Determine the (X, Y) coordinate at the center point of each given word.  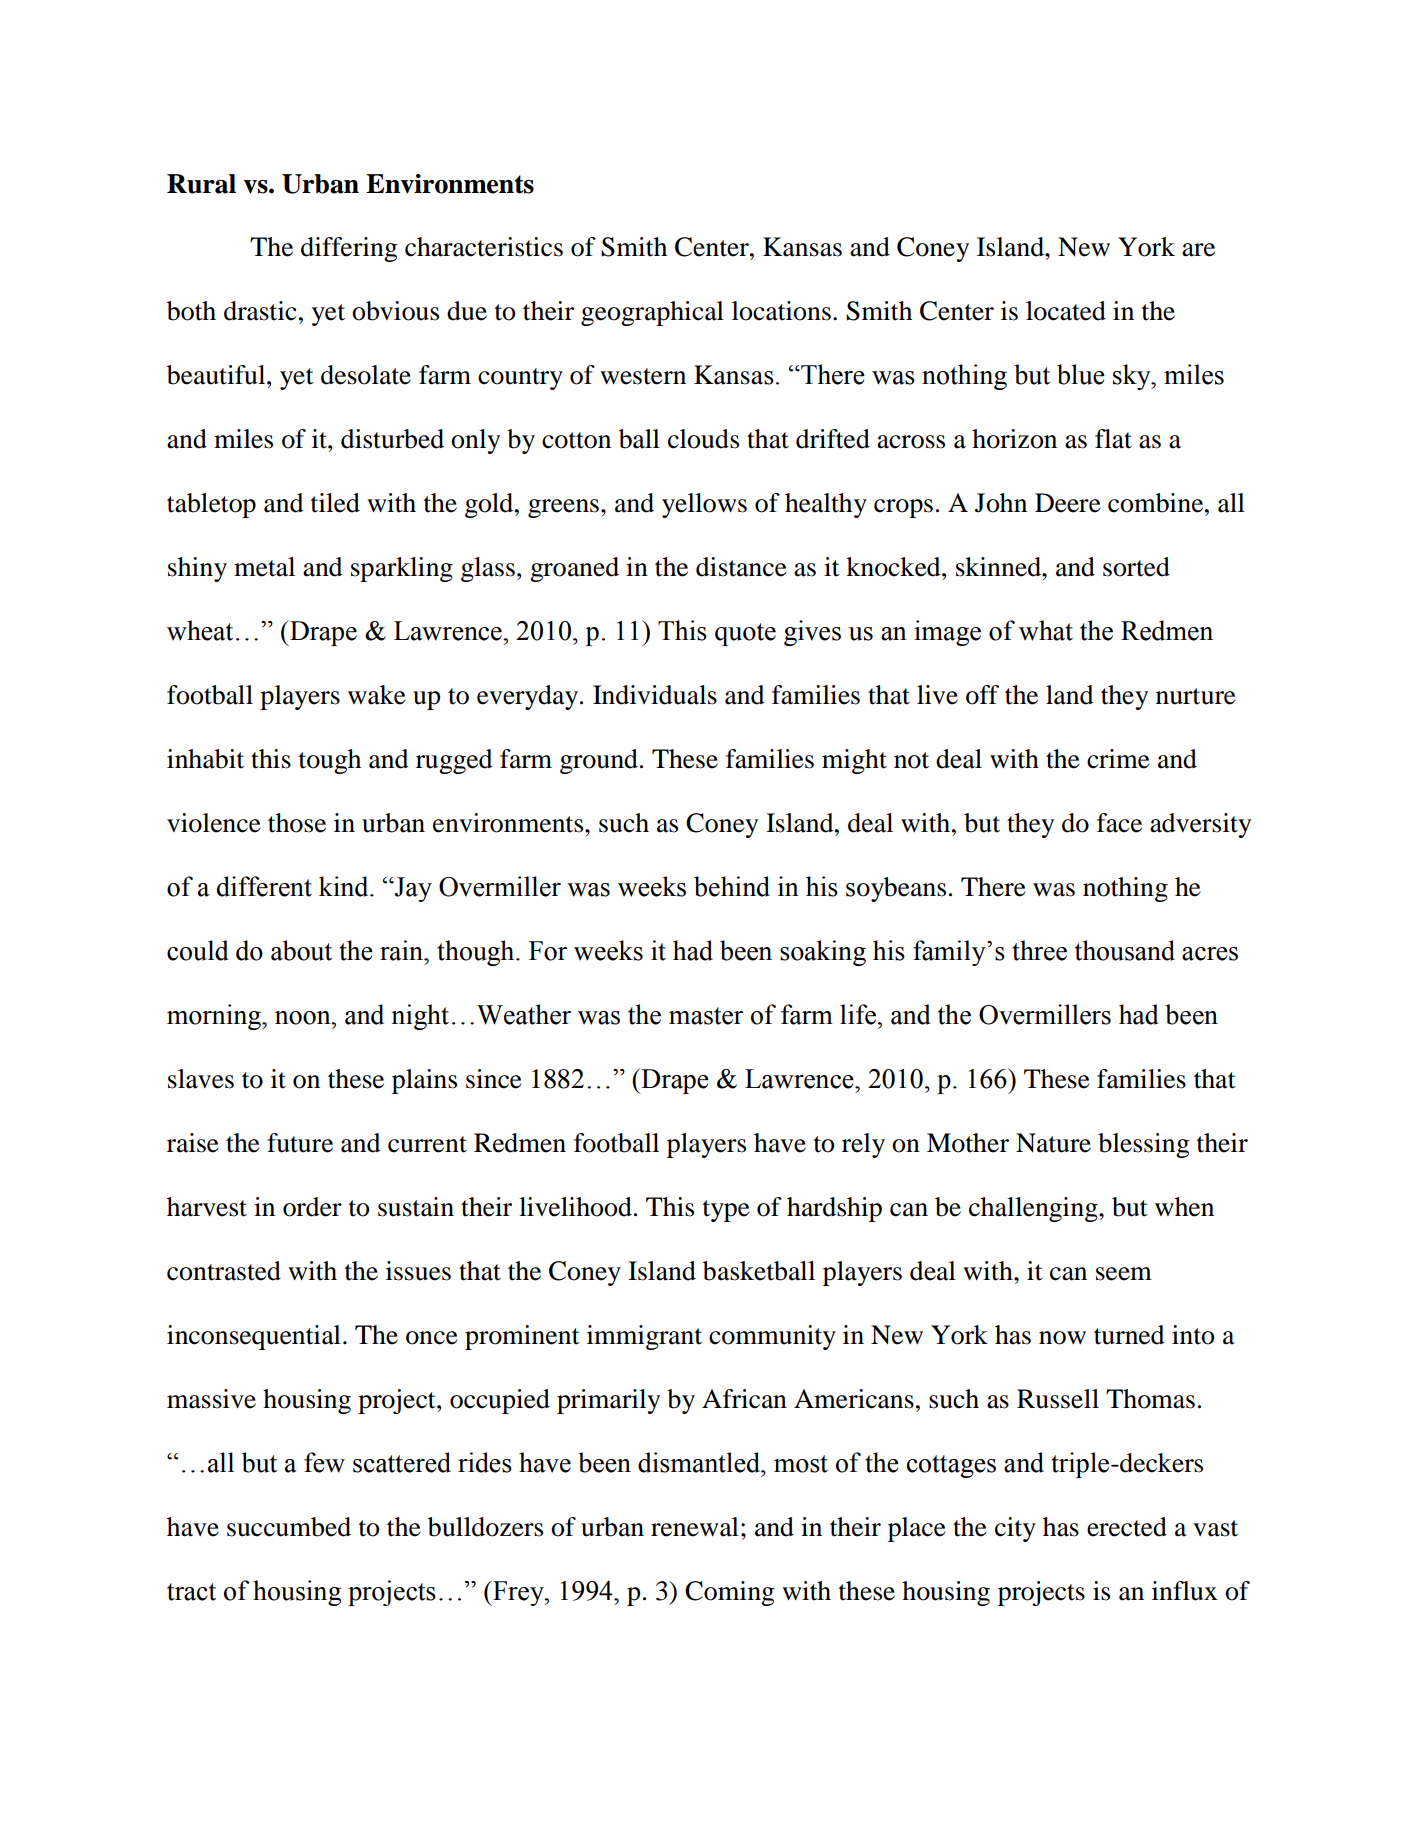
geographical (652, 313)
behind (732, 886)
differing (349, 249)
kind (345, 886)
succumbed (289, 1527)
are (1198, 250)
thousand (1125, 950)
